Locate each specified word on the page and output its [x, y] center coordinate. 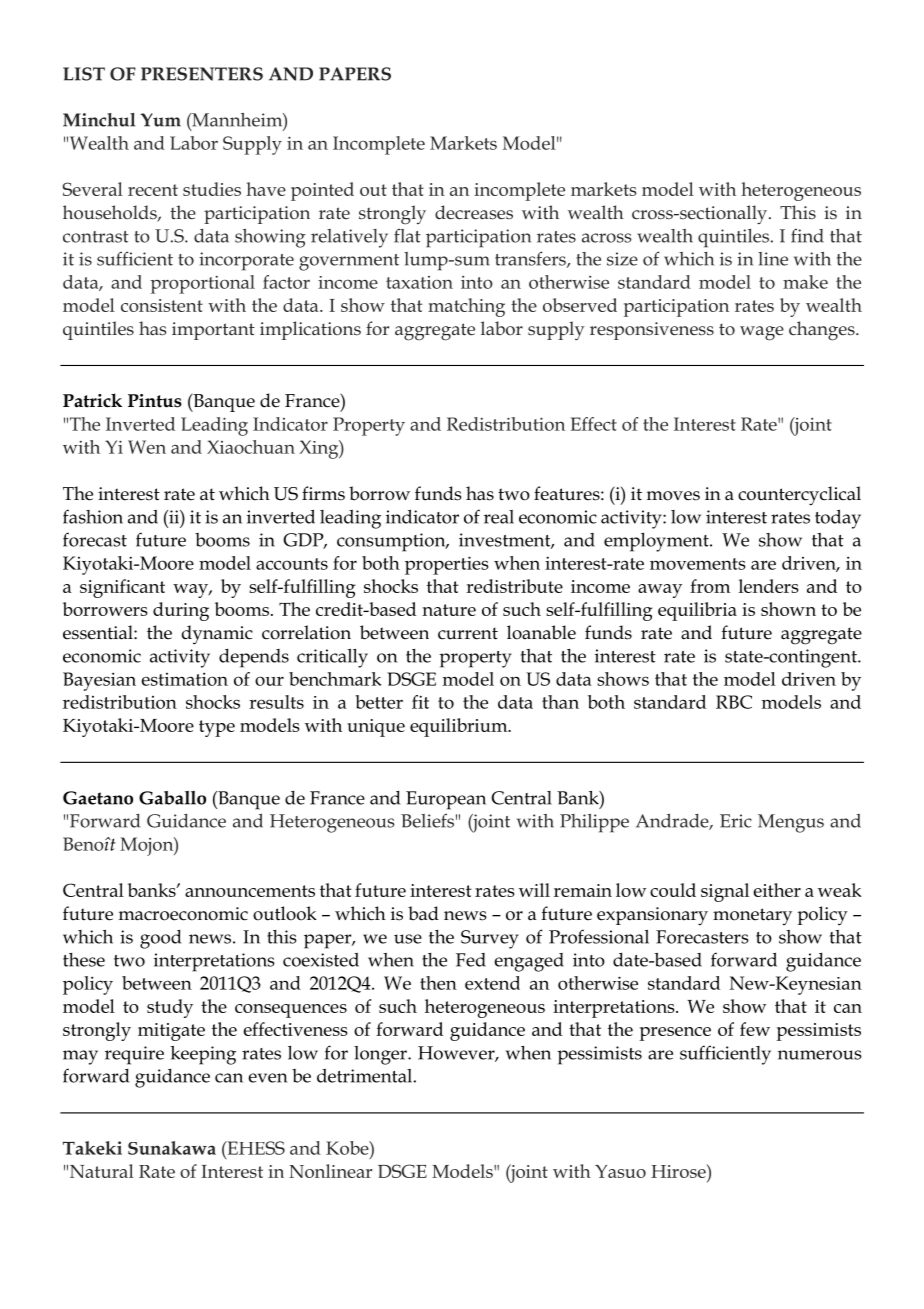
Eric [736, 821]
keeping [203, 1055]
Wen [147, 447]
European [446, 800]
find [807, 235]
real [499, 517]
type [217, 728]
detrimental [364, 1076]
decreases [474, 212]
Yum [160, 120]
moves [673, 496]
